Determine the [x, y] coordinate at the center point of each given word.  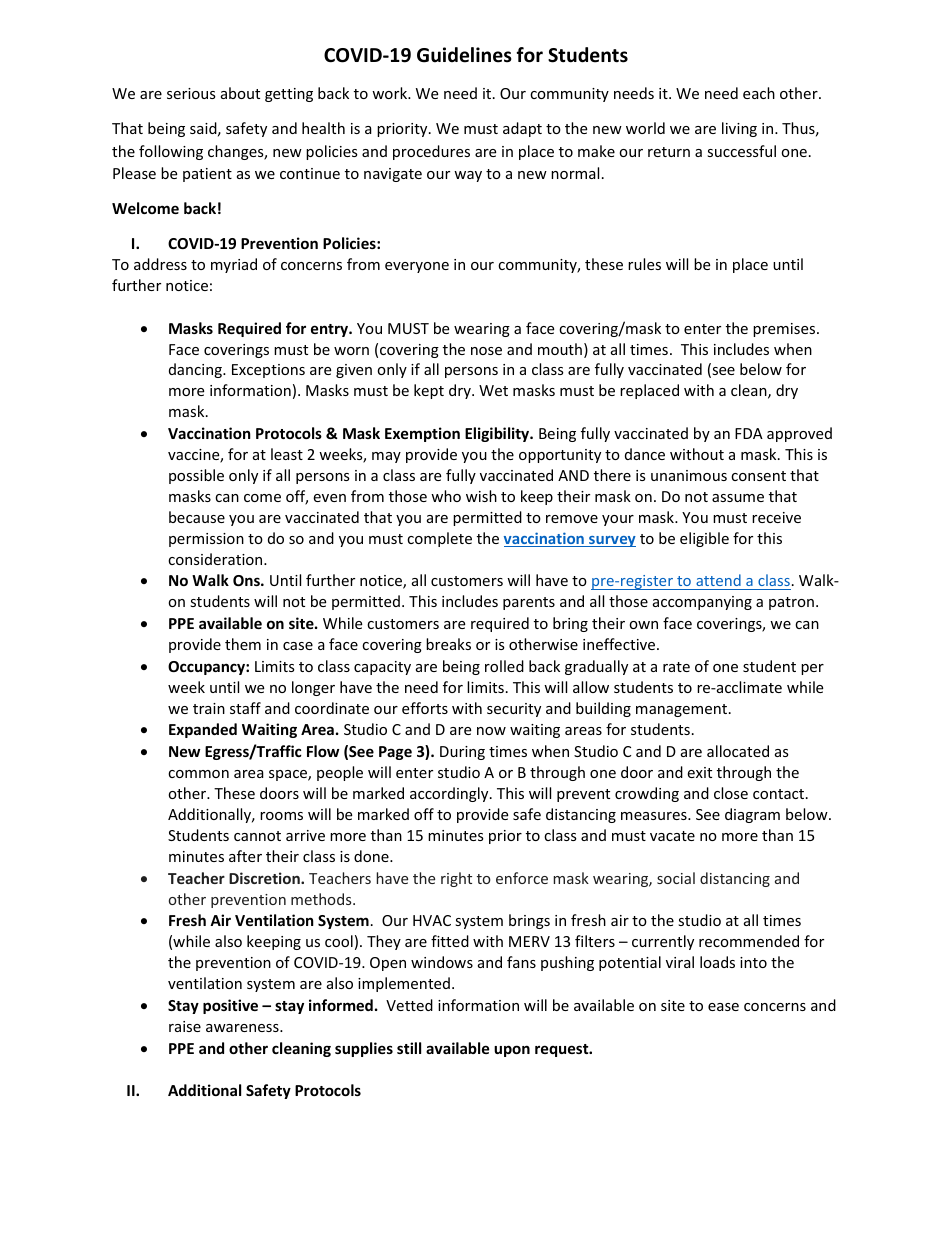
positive [230, 1006]
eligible [704, 539]
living [739, 129]
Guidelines [464, 55]
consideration [216, 559]
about [240, 93]
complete [439, 539]
